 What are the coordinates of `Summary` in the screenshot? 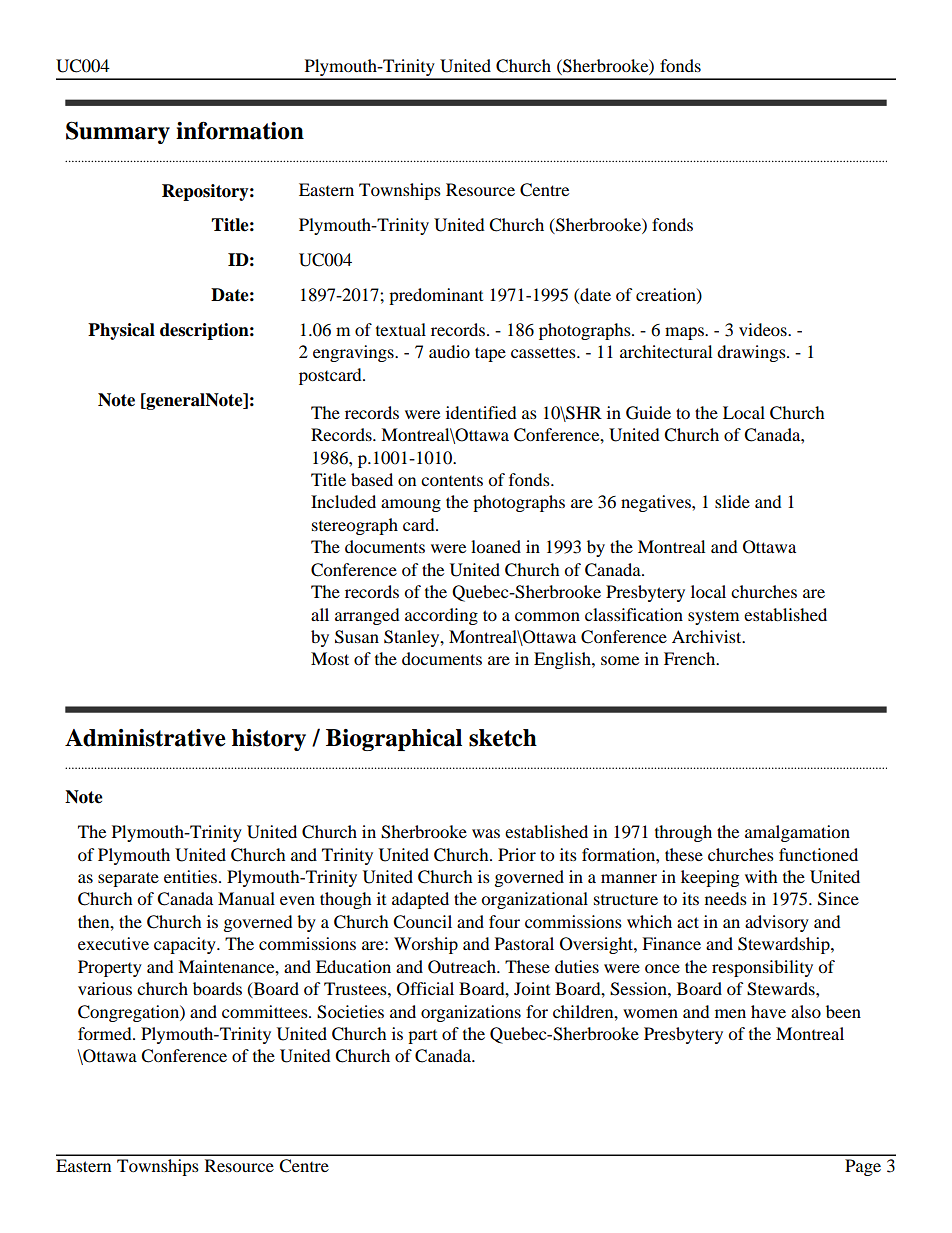 It's located at (118, 132).
